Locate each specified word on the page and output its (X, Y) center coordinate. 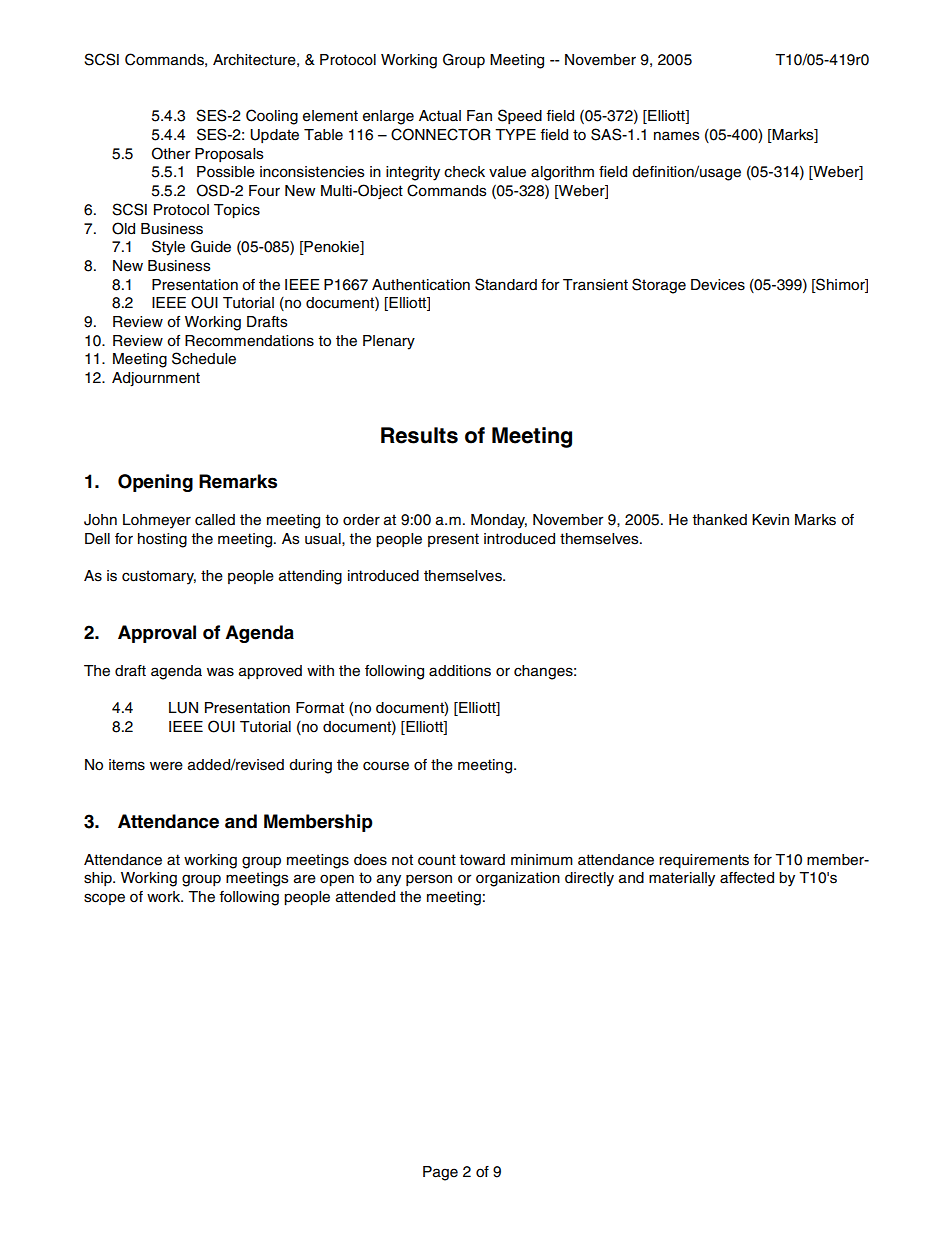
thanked (719, 520)
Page (440, 1173)
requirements (704, 861)
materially (682, 879)
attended (365, 897)
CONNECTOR (441, 134)
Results (419, 435)
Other (171, 153)
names (676, 136)
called (215, 520)
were (166, 766)
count (437, 860)
